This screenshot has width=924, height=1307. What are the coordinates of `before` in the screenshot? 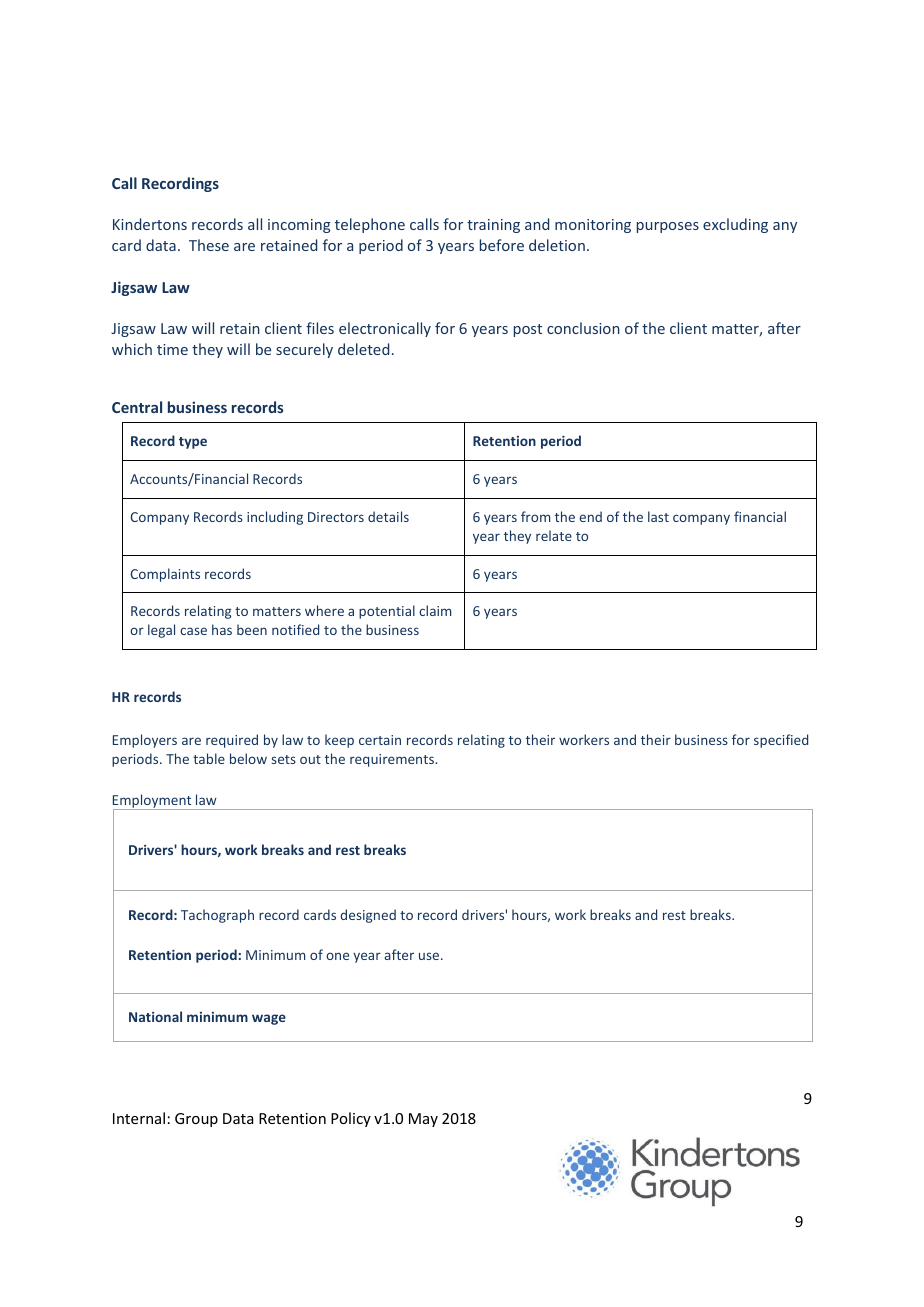 It's located at (502, 245).
